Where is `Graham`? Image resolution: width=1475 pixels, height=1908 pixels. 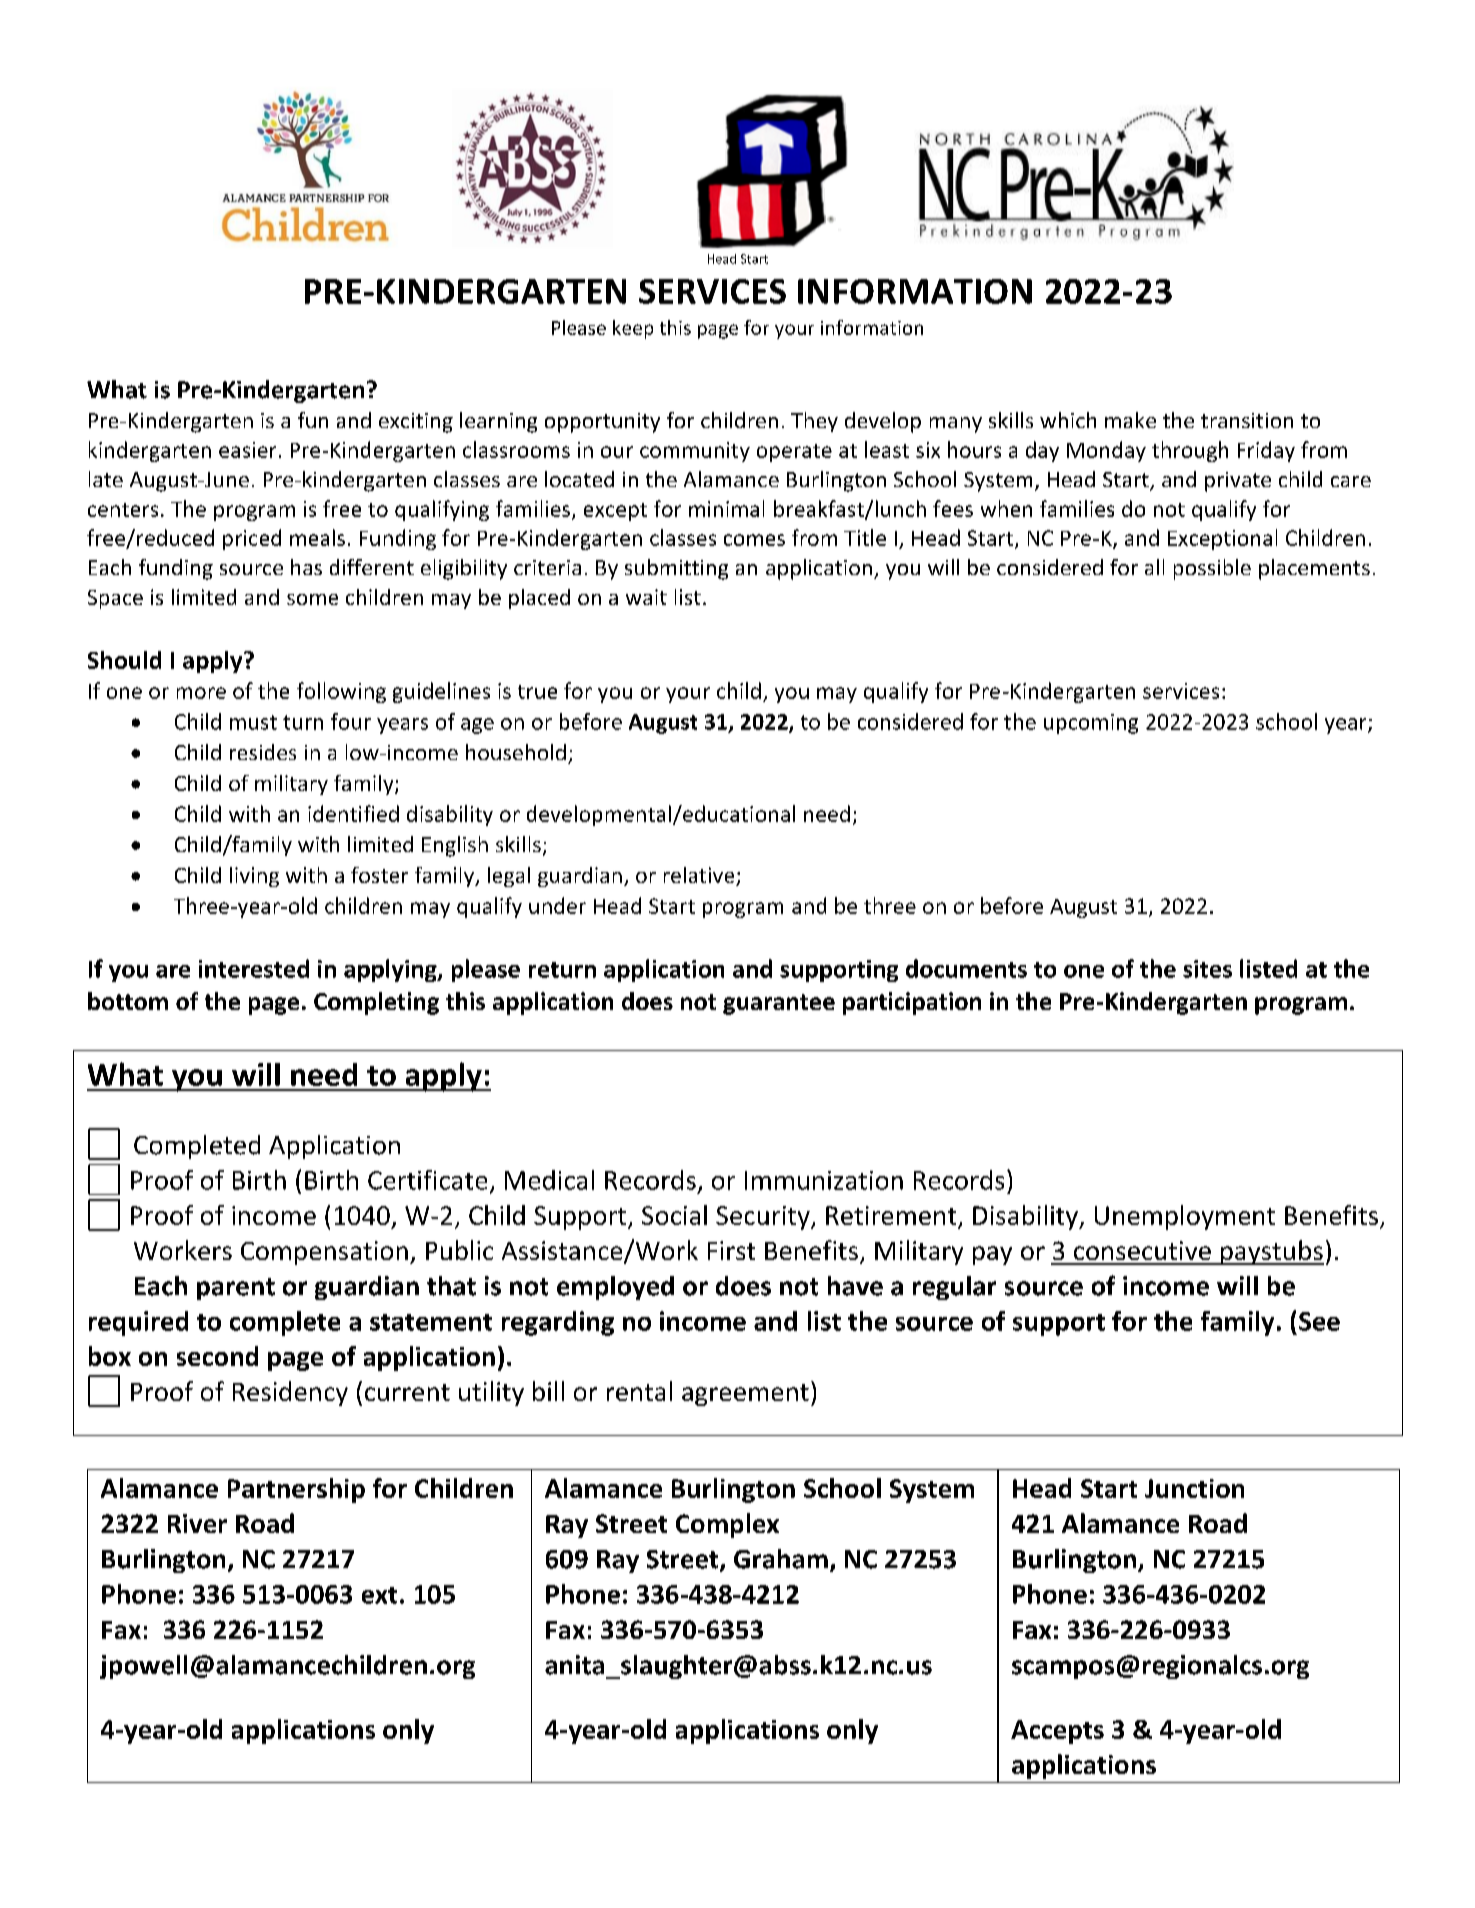
Graham is located at coordinates (781, 1559).
